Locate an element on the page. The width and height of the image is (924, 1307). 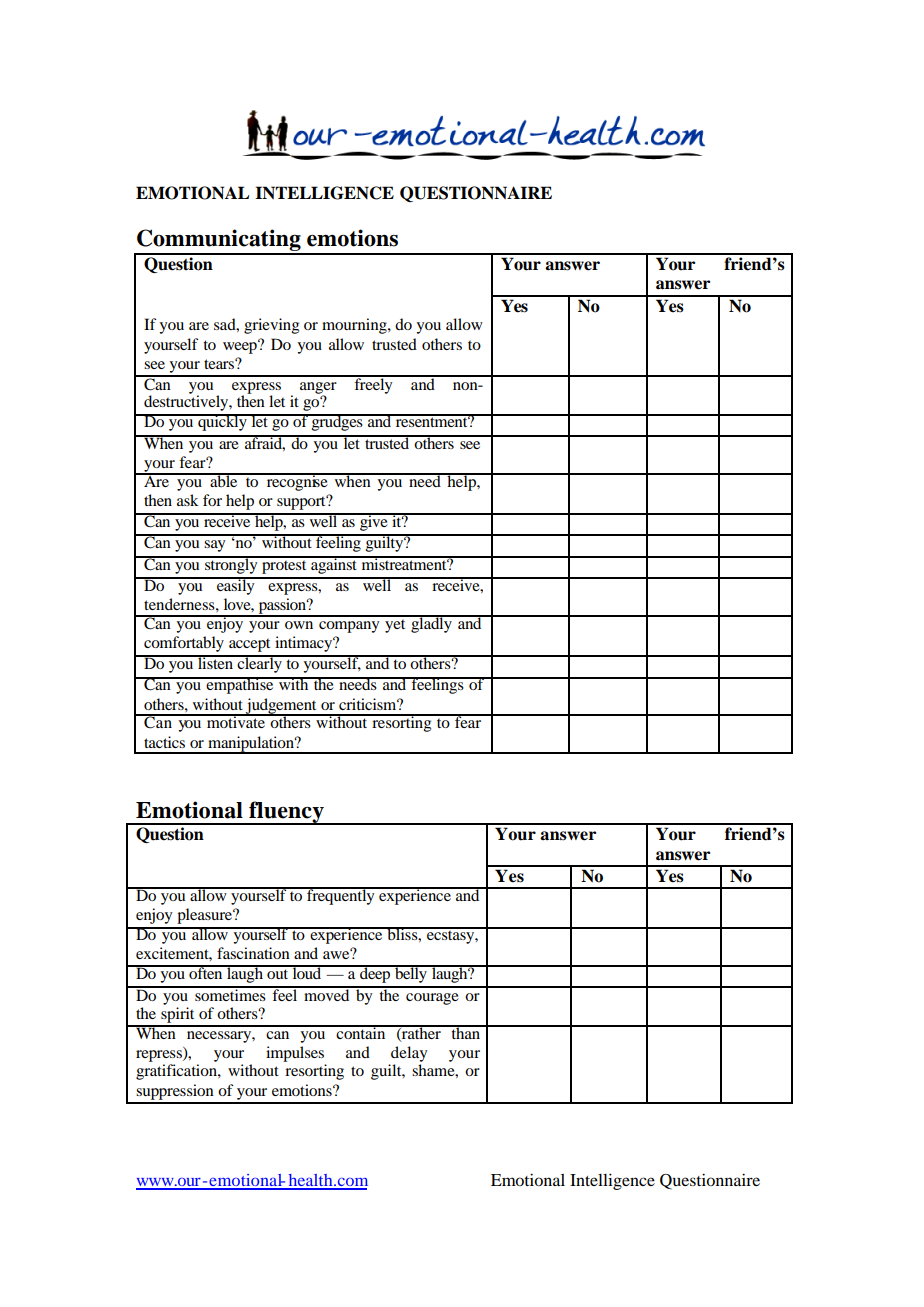
anger is located at coordinates (318, 389).
